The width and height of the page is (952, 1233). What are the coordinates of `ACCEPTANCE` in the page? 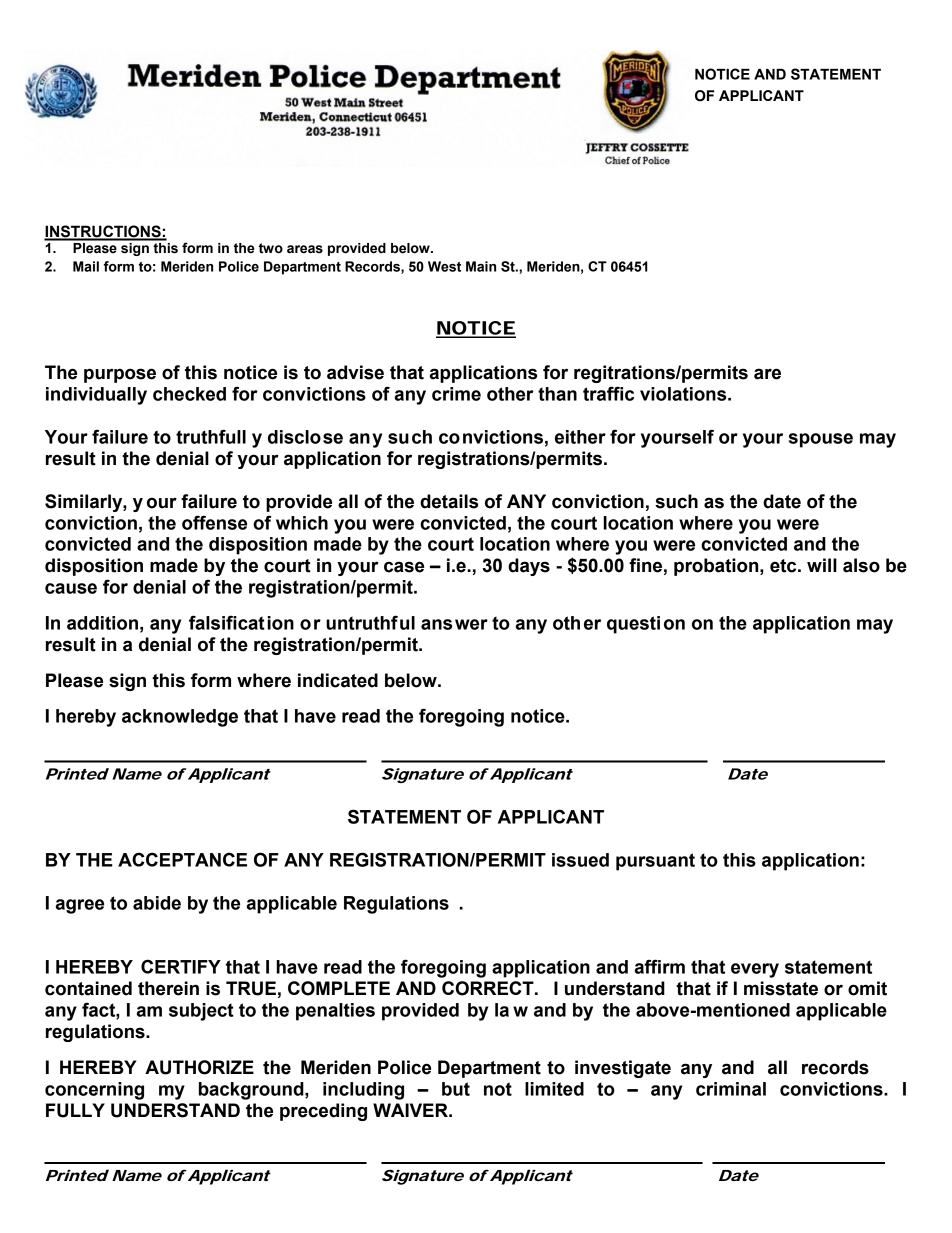 It's located at (182, 859).
